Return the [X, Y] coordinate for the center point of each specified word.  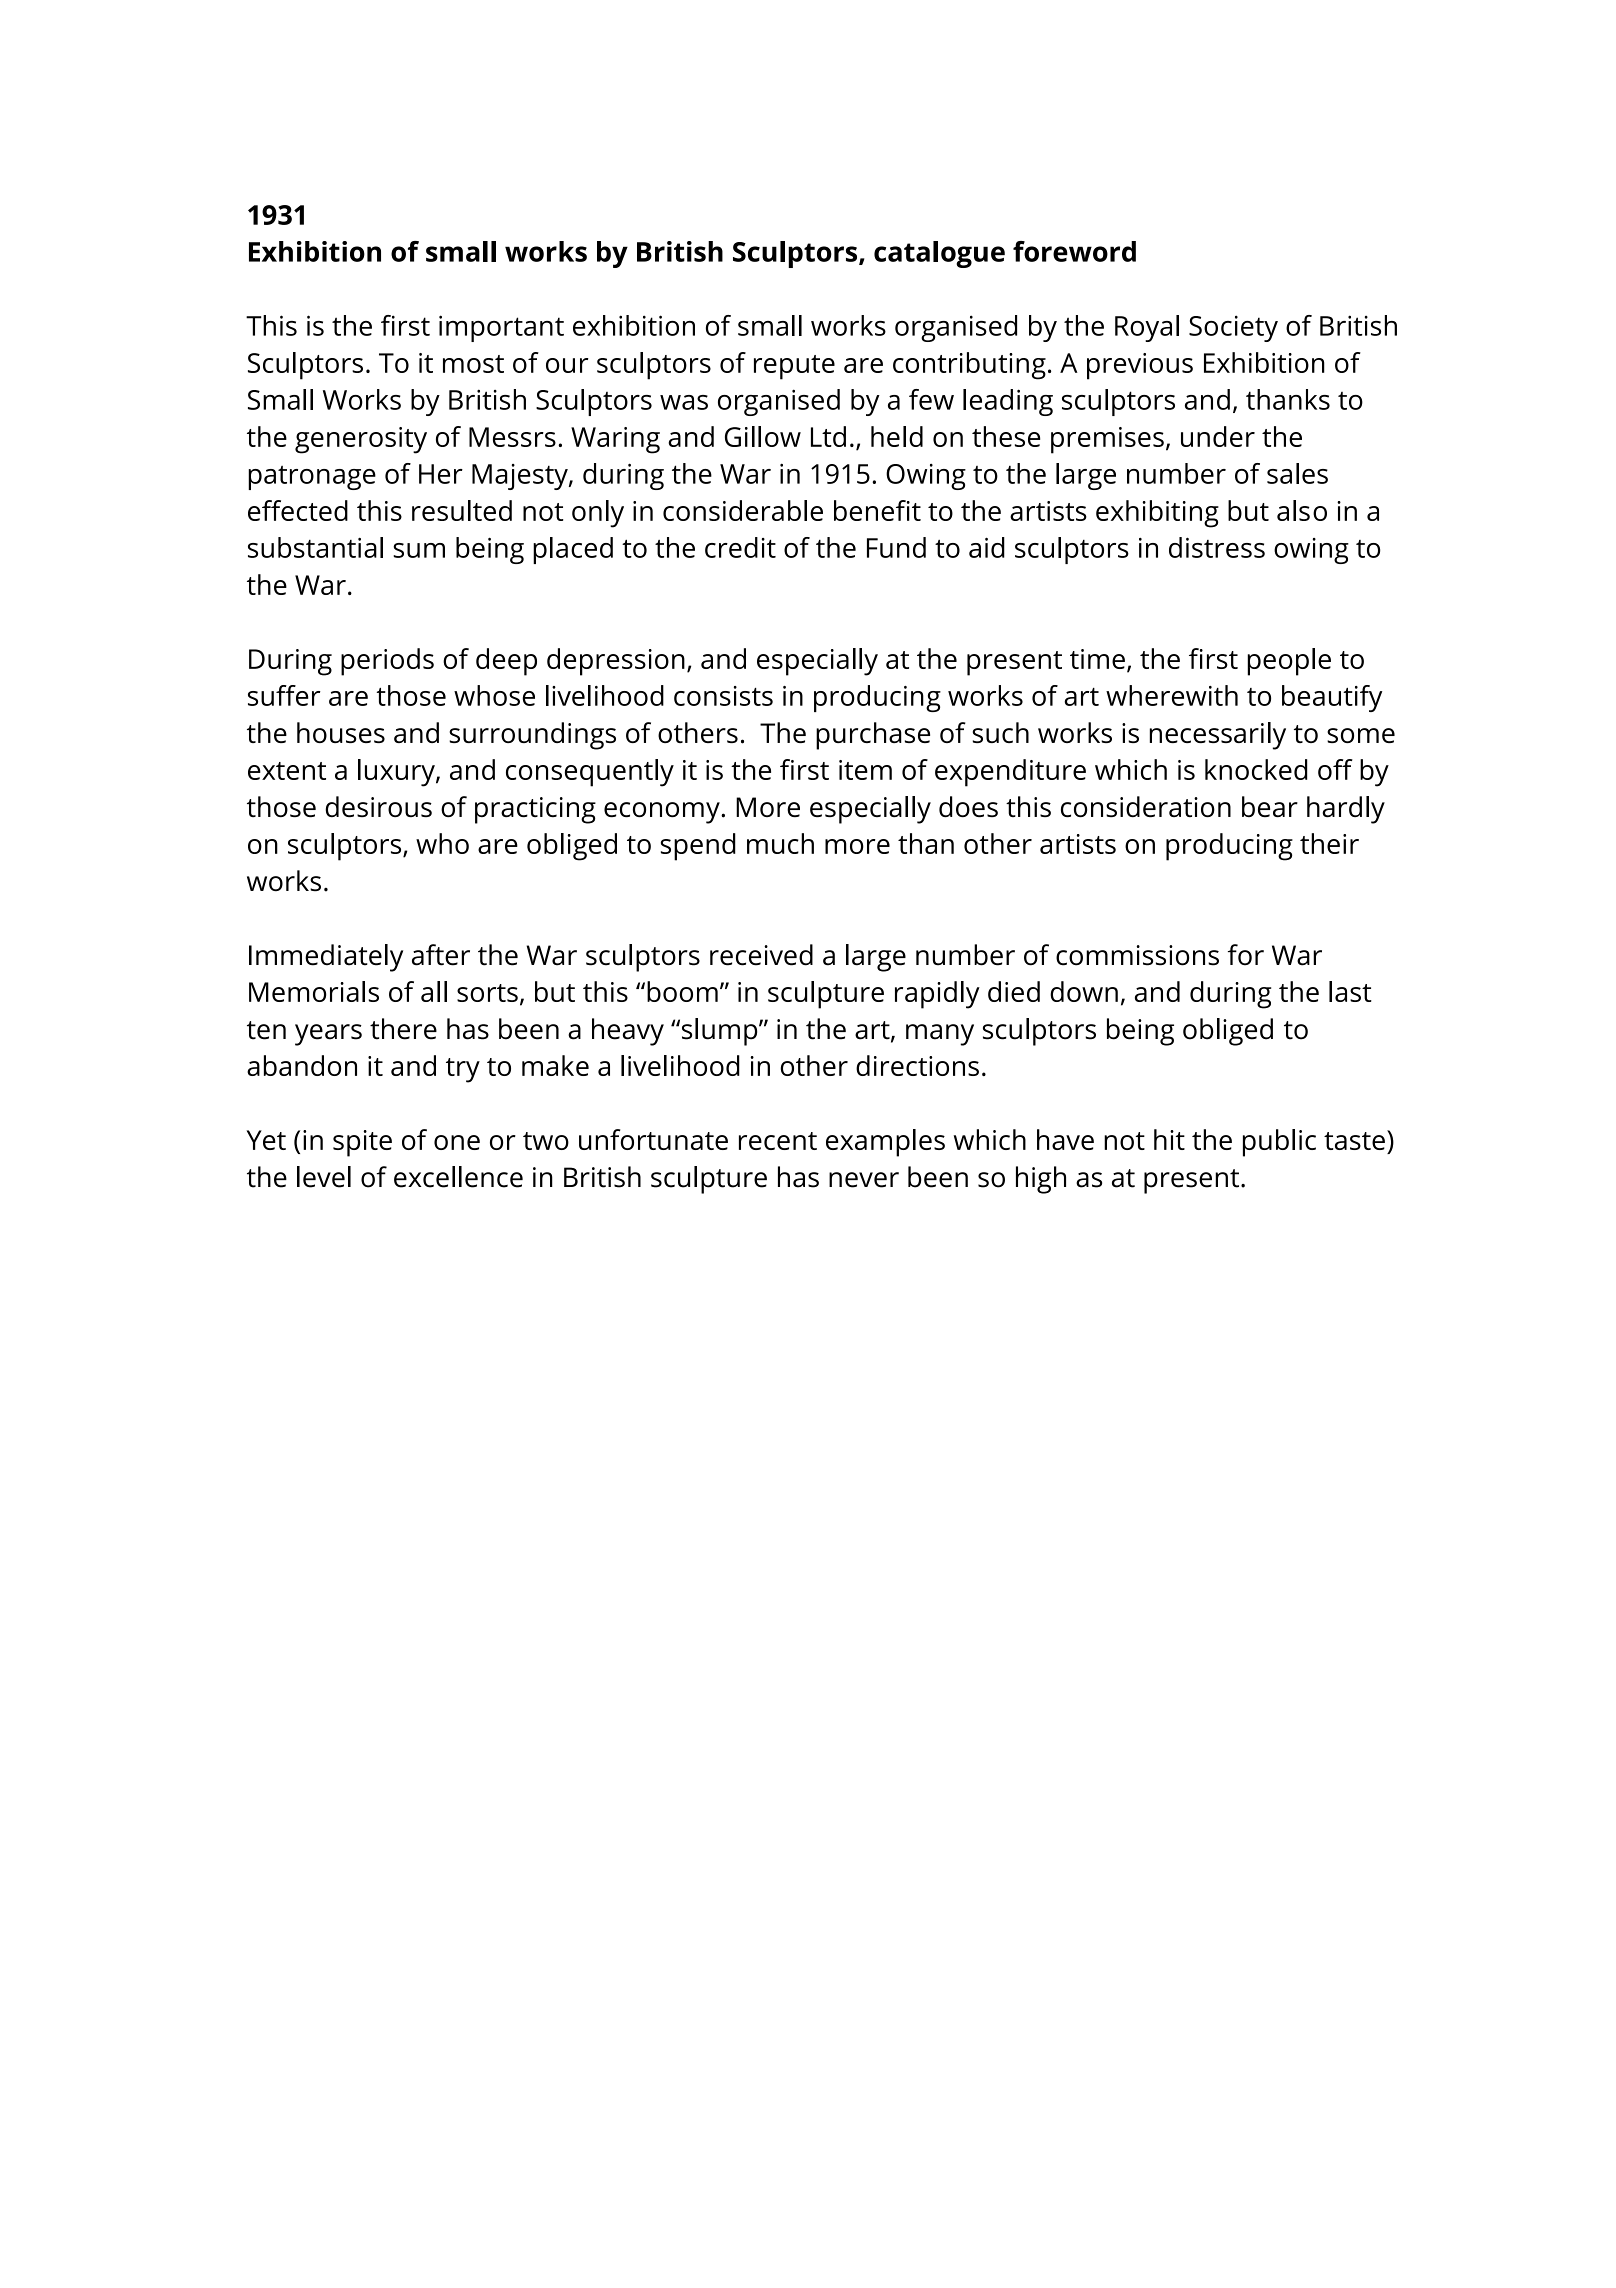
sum [419, 550]
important [501, 328]
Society [1233, 328]
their [1329, 843]
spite [362, 1143]
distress [1217, 547]
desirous [378, 806]
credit [740, 547]
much [780, 843]
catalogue [939, 254]
